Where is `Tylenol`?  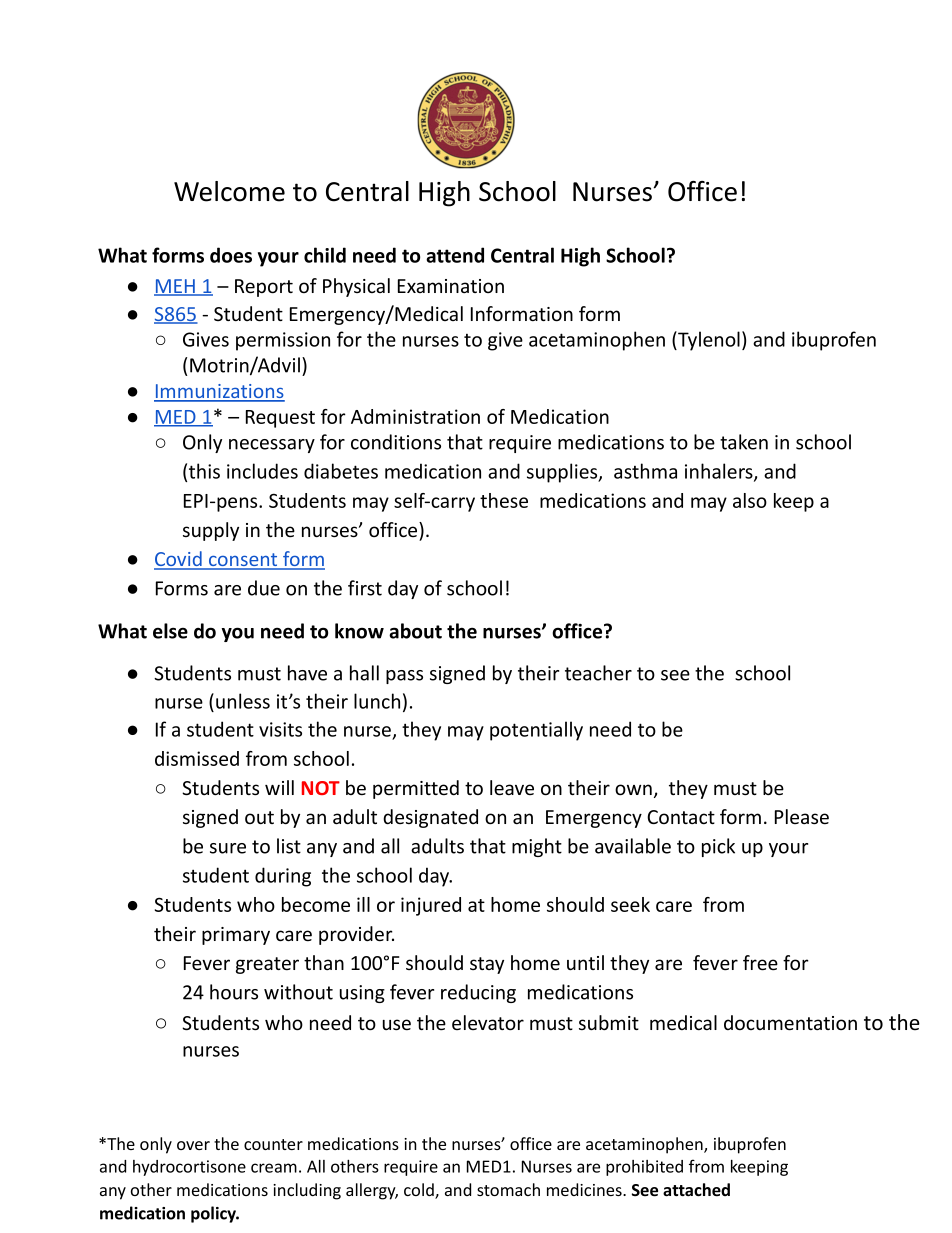 Tylenol is located at coordinates (708, 341).
